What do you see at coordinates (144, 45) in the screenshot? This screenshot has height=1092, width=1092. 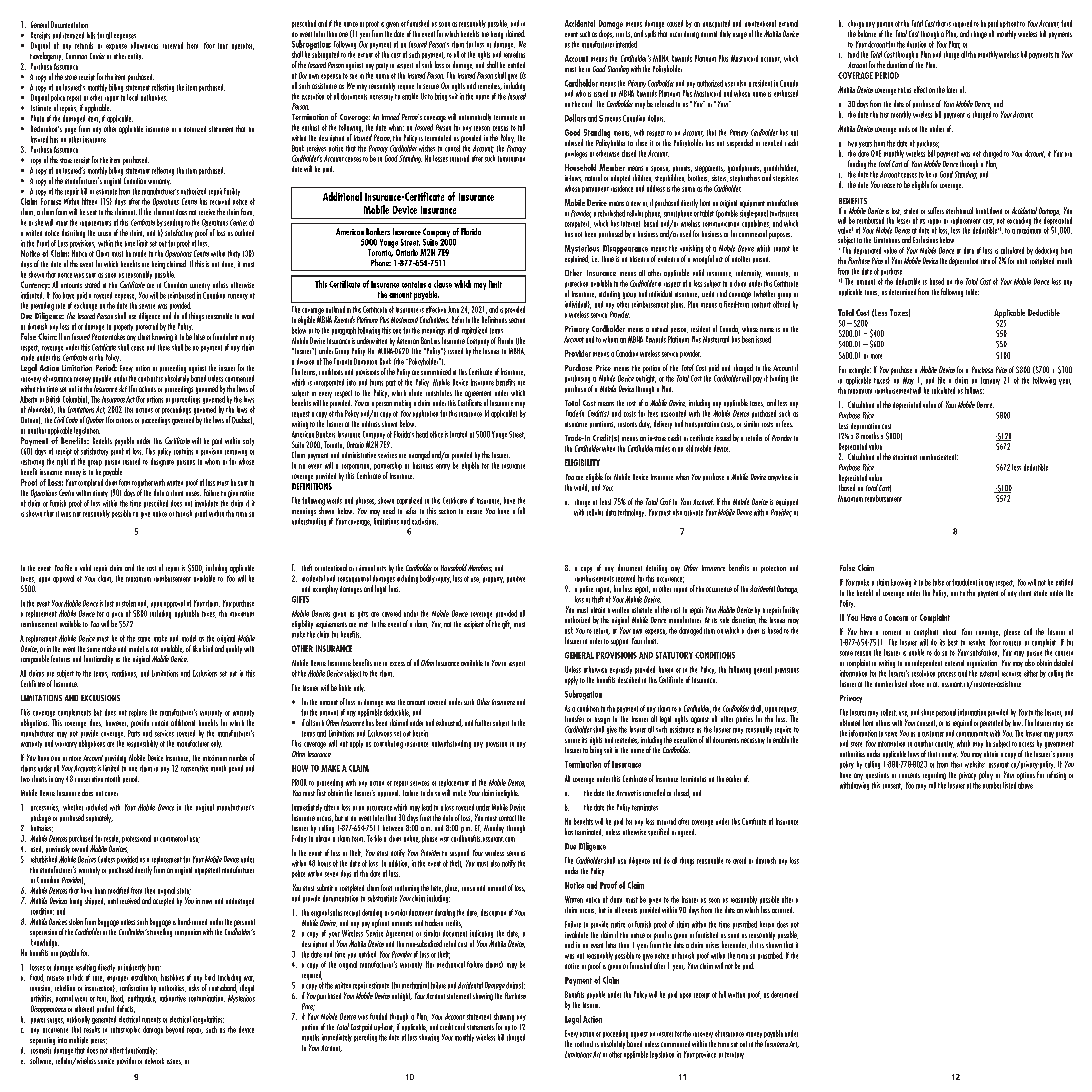 I see `allowances` at bounding box center [144, 45].
